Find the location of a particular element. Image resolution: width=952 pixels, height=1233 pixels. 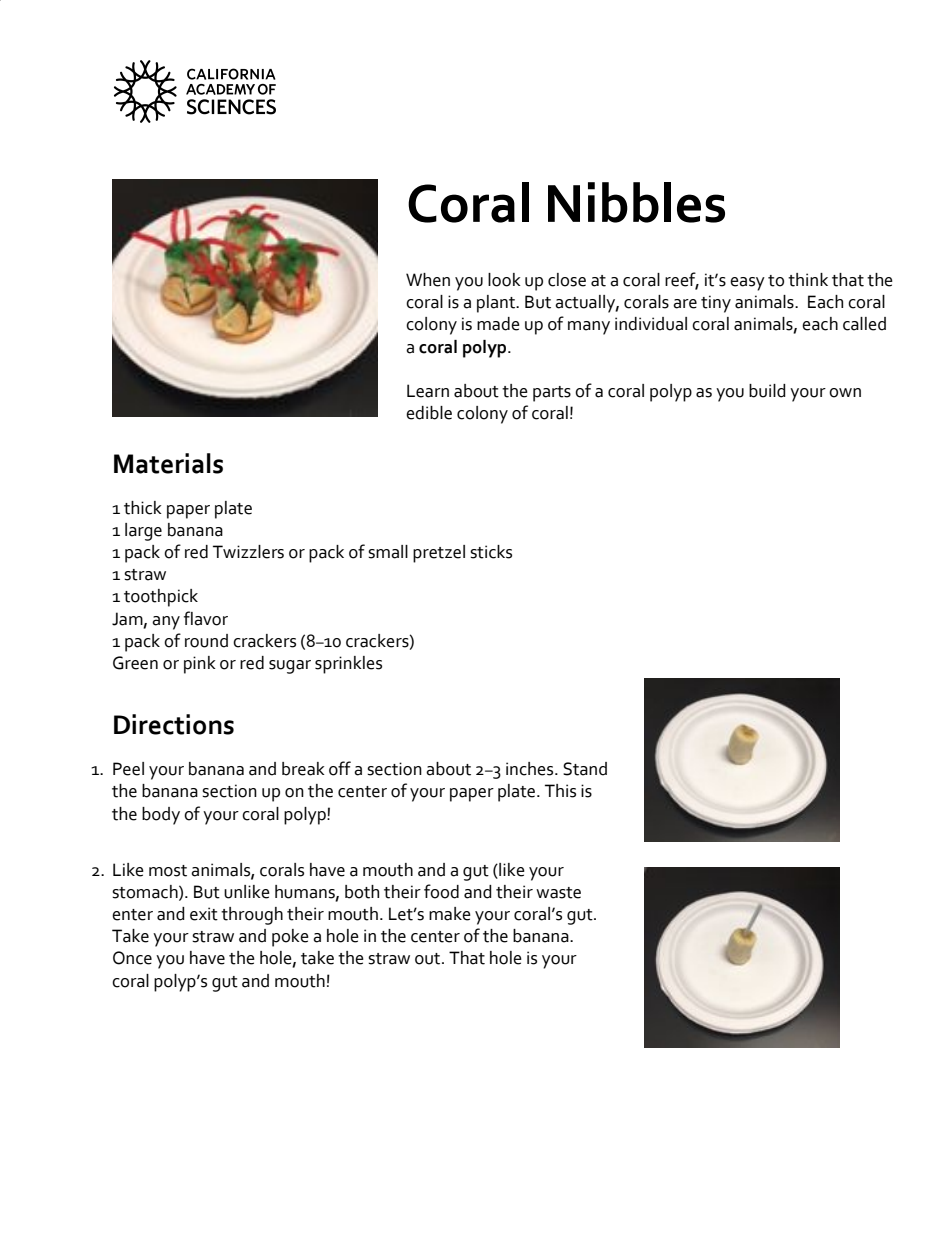

inches is located at coordinates (531, 769).
